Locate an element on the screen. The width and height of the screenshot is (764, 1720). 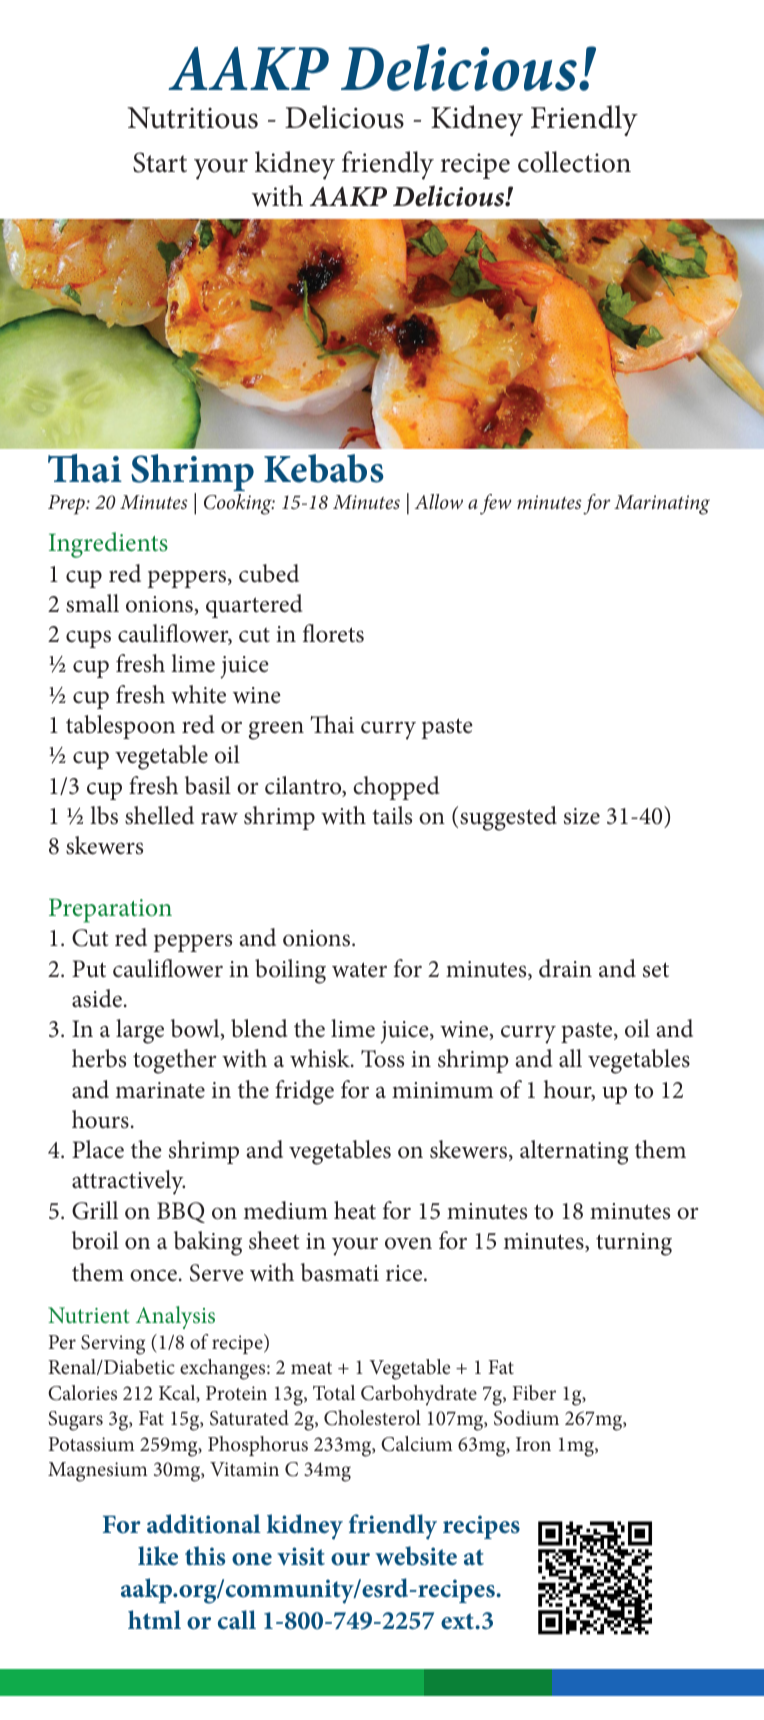
alternating is located at coordinates (574, 1152).
